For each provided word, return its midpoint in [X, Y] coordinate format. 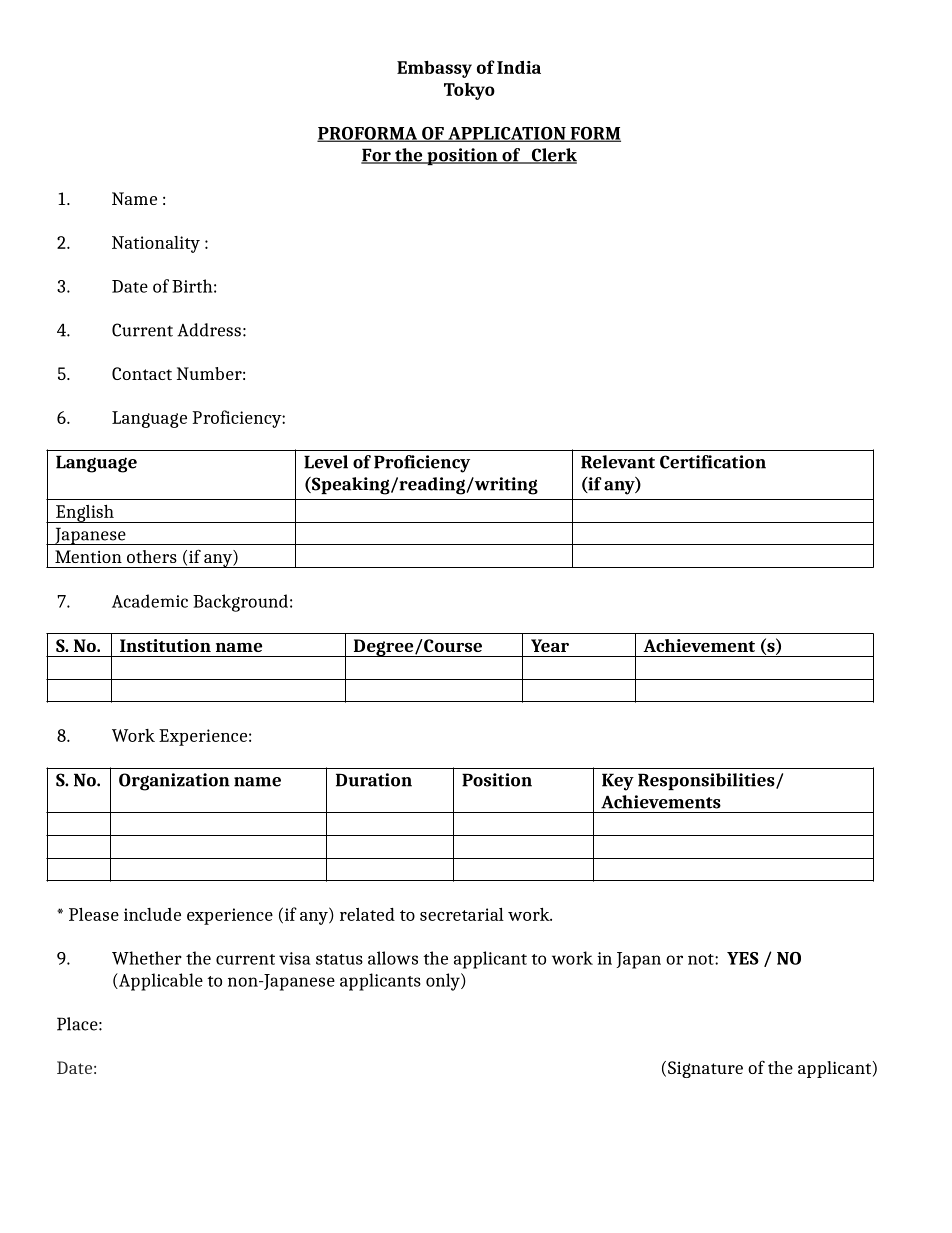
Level [326, 462]
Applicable [160, 982]
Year [550, 645]
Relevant [618, 462]
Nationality [156, 244]
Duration [374, 780]
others [152, 556]
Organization [174, 782]
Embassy [434, 69]
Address [209, 330]
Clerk [553, 156]
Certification [713, 462]
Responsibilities [707, 781]
